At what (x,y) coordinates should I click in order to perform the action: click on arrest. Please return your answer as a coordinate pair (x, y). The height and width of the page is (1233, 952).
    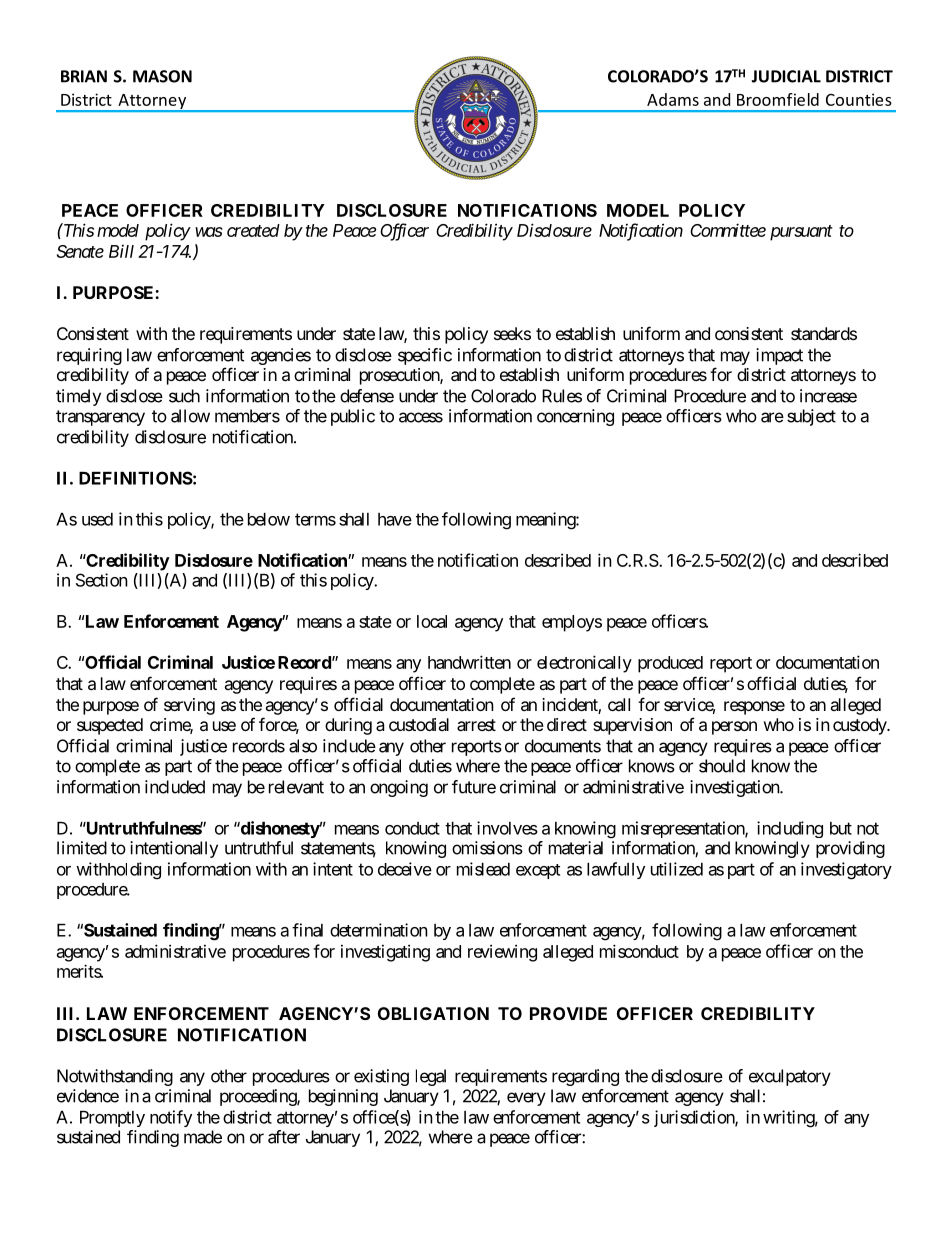
    Looking at the image, I should click on (476, 725).
